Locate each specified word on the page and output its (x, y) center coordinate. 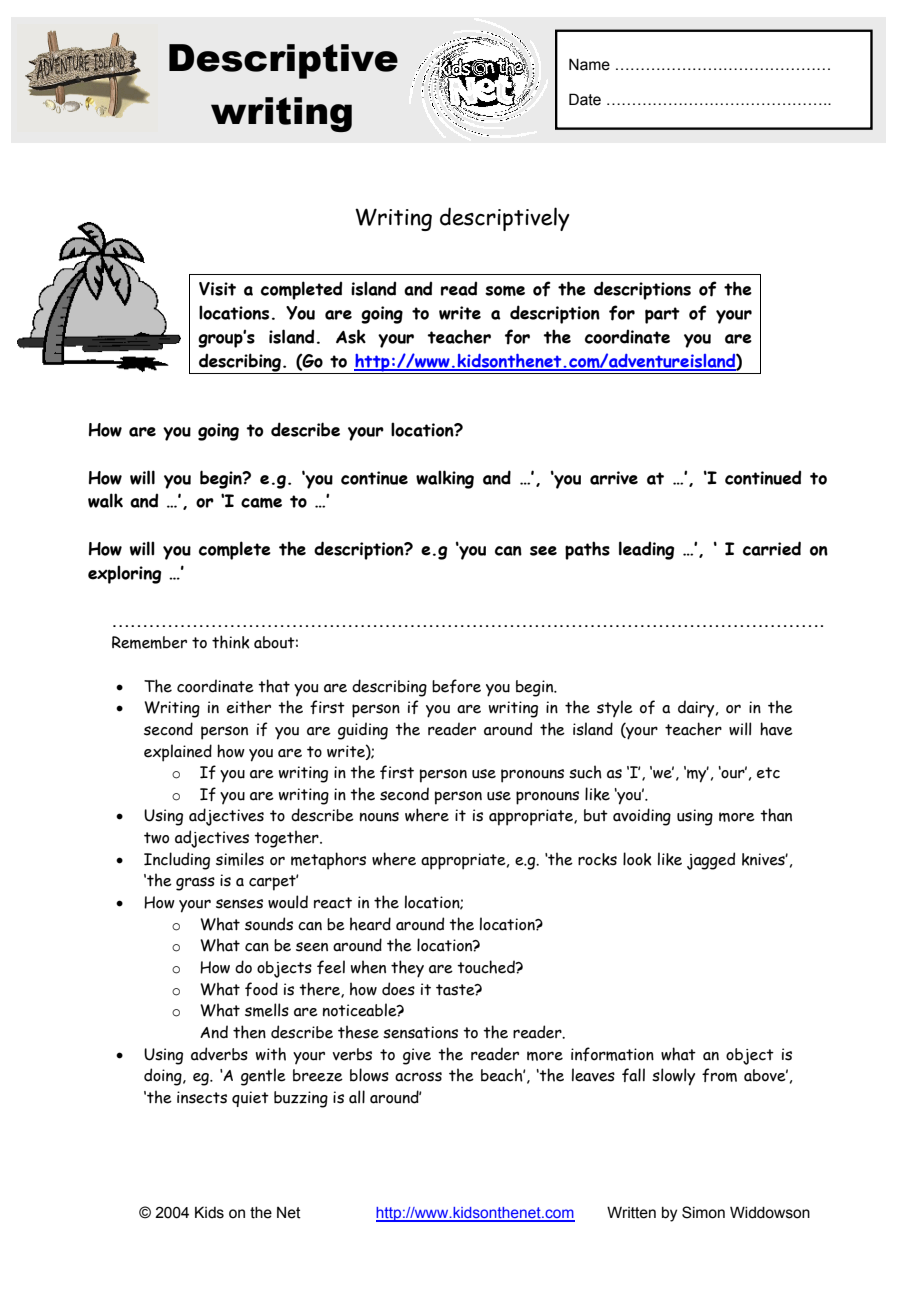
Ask (351, 336)
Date (585, 99)
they (407, 969)
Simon (703, 1212)
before (456, 686)
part (662, 315)
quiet (250, 1099)
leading (646, 550)
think (231, 642)
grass (195, 884)
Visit (217, 289)
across (418, 1077)
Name (589, 64)
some (505, 290)
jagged (711, 861)
